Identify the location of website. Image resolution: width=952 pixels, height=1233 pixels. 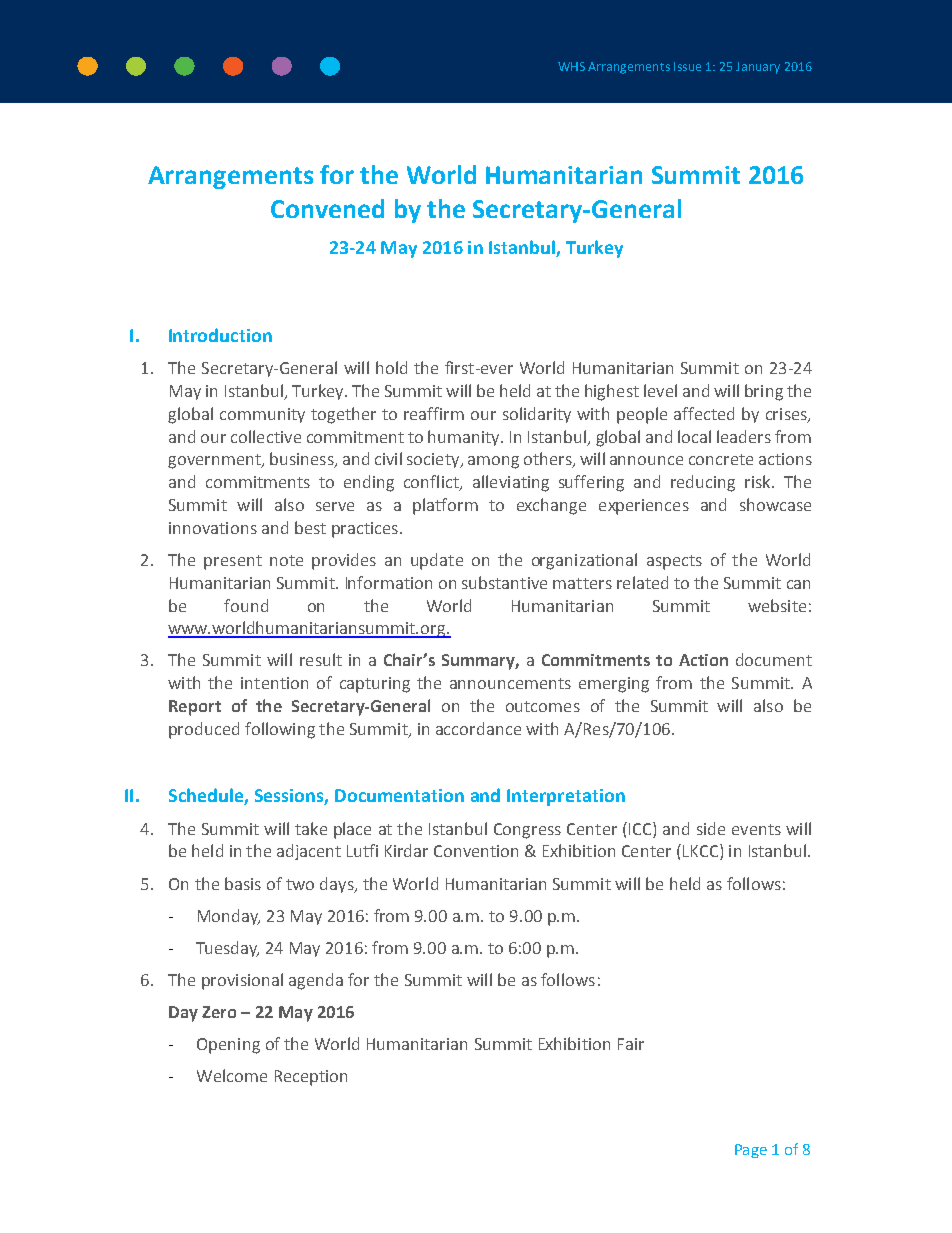
(777, 605).
